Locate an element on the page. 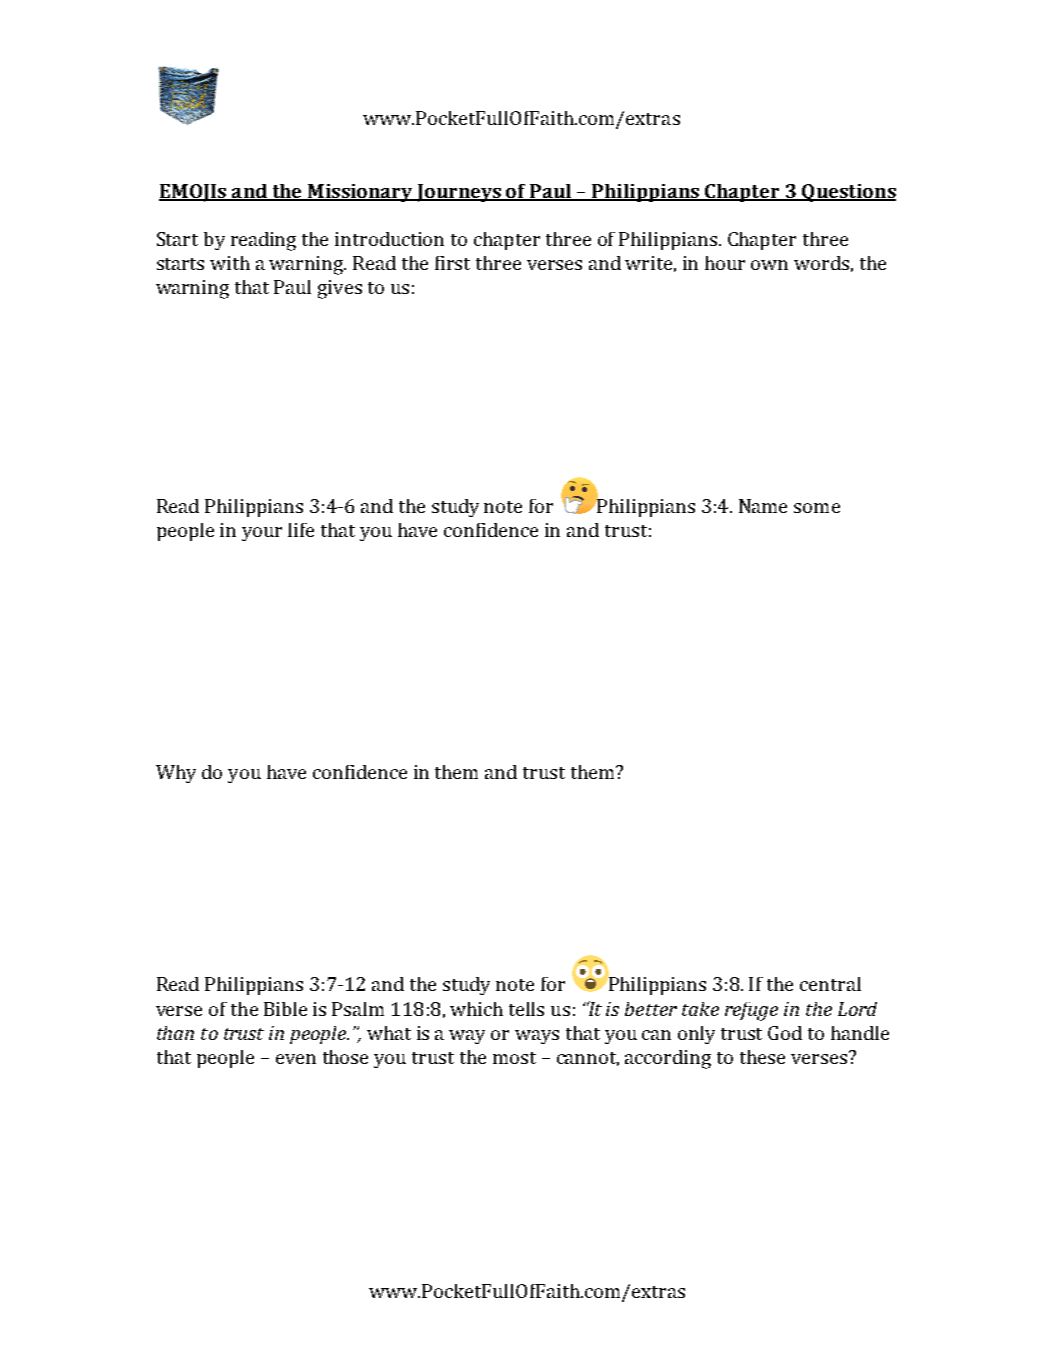 The image size is (1054, 1364). Journeys is located at coordinates (459, 193).
